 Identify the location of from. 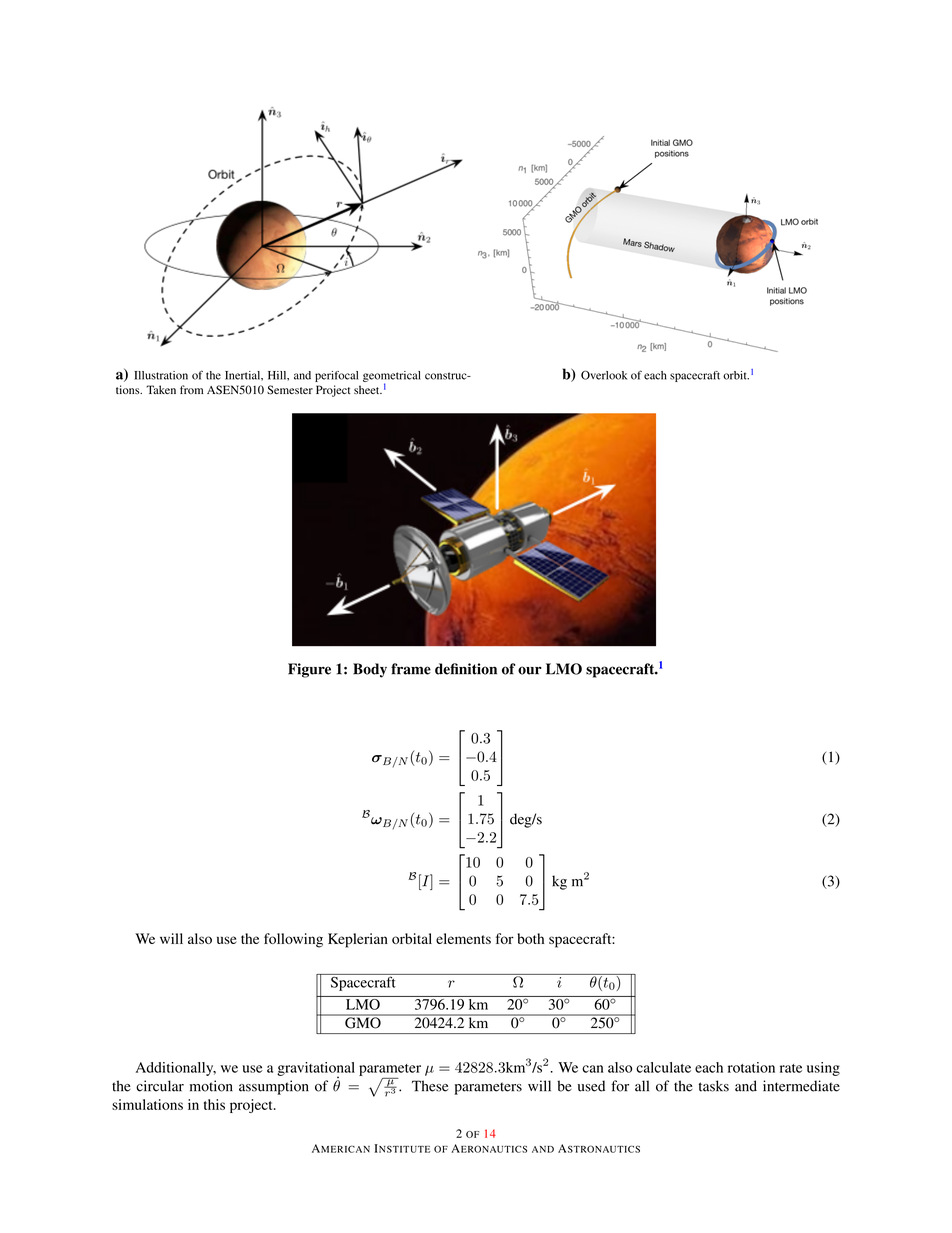
(192, 389).
